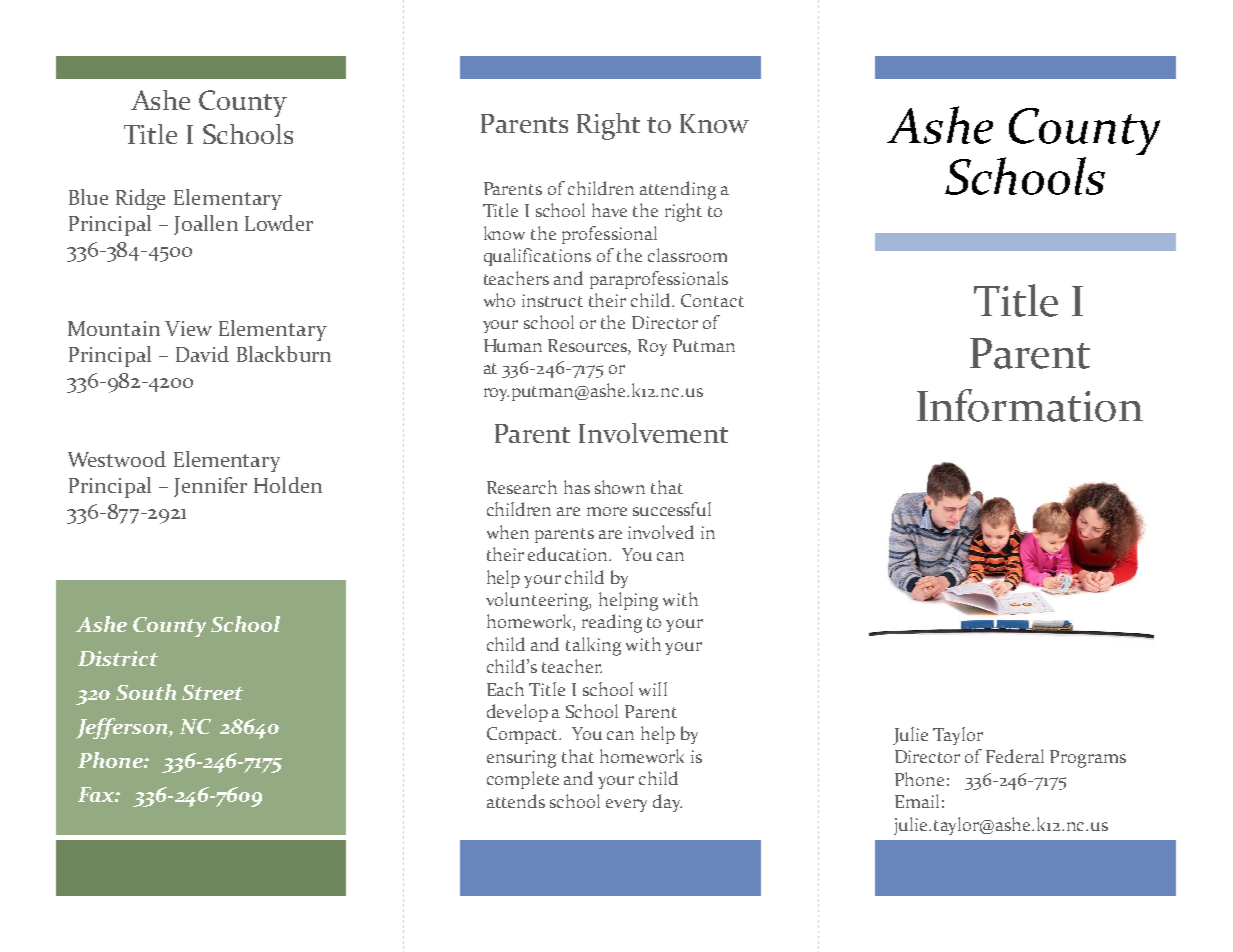  What do you see at coordinates (577, 487) in the screenshot?
I see `has` at bounding box center [577, 487].
